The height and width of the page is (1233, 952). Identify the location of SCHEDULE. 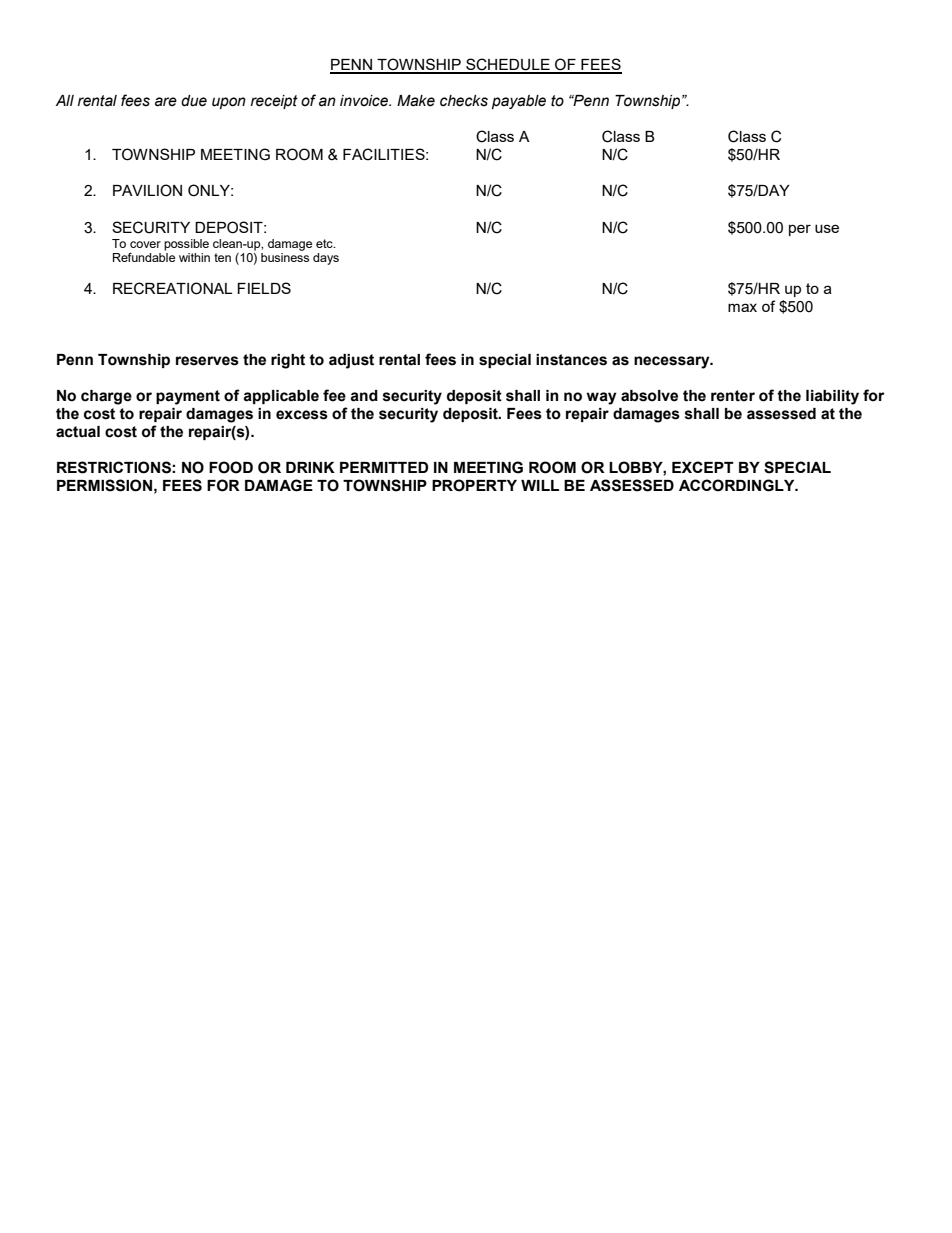
(508, 65).
